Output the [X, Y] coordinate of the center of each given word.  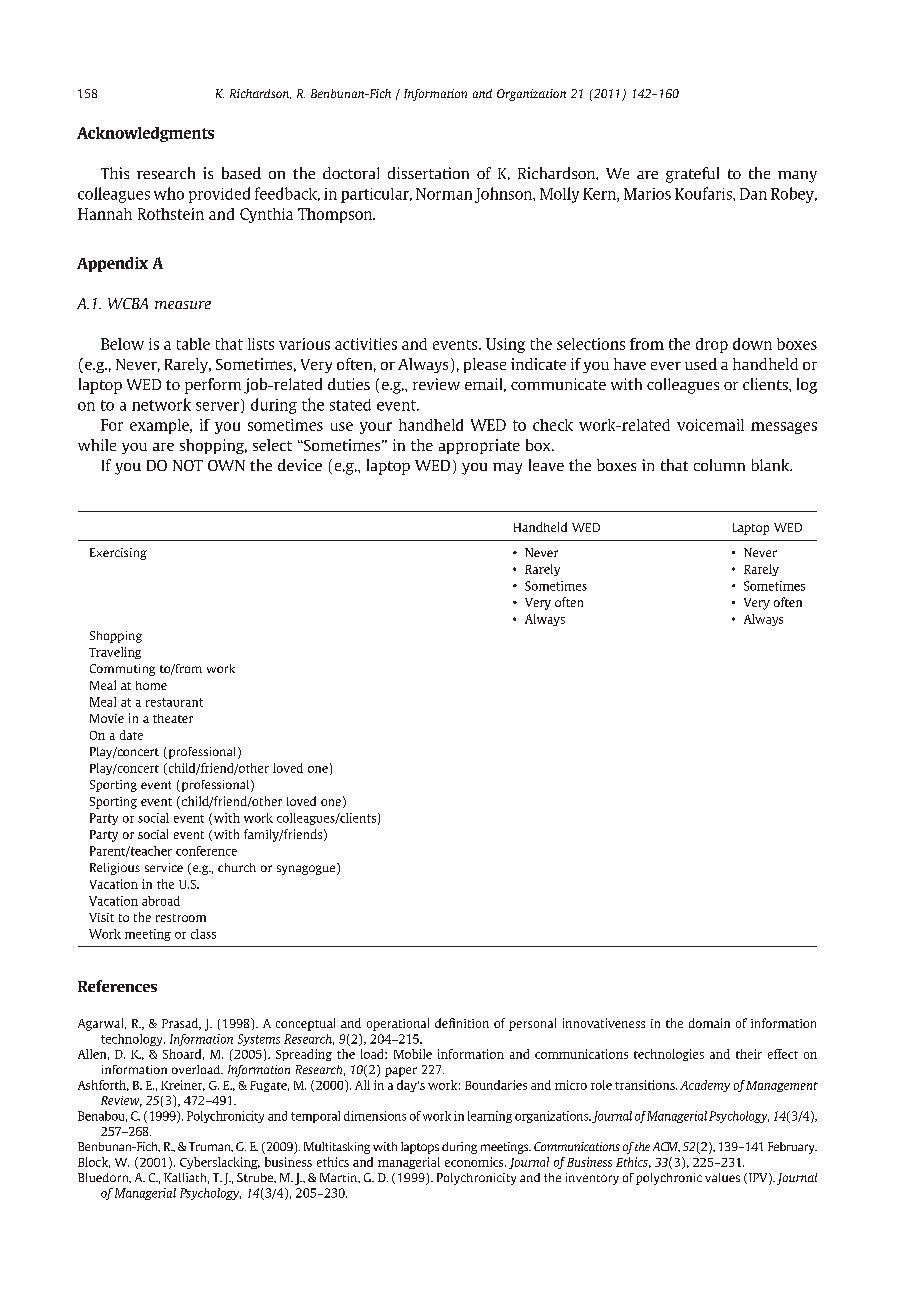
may [507, 468]
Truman [211, 1147]
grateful [692, 175]
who [169, 193]
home [151, 685]
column [719, 465]
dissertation [428, 173]
